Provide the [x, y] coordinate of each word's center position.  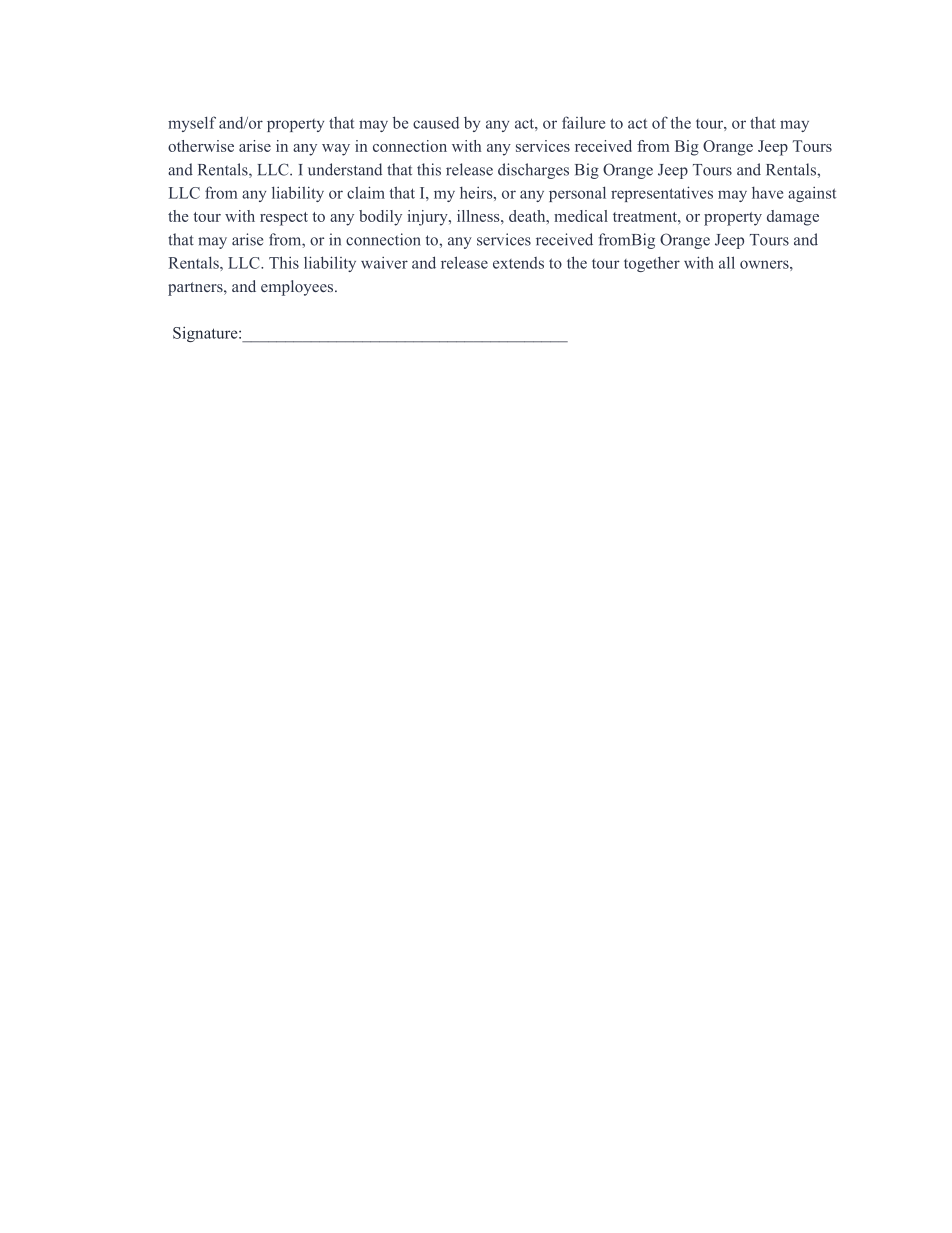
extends [518, 263]
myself [192, 124]
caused [436, 123]
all [727, 262]
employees [298, 288]
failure [583, 122]
